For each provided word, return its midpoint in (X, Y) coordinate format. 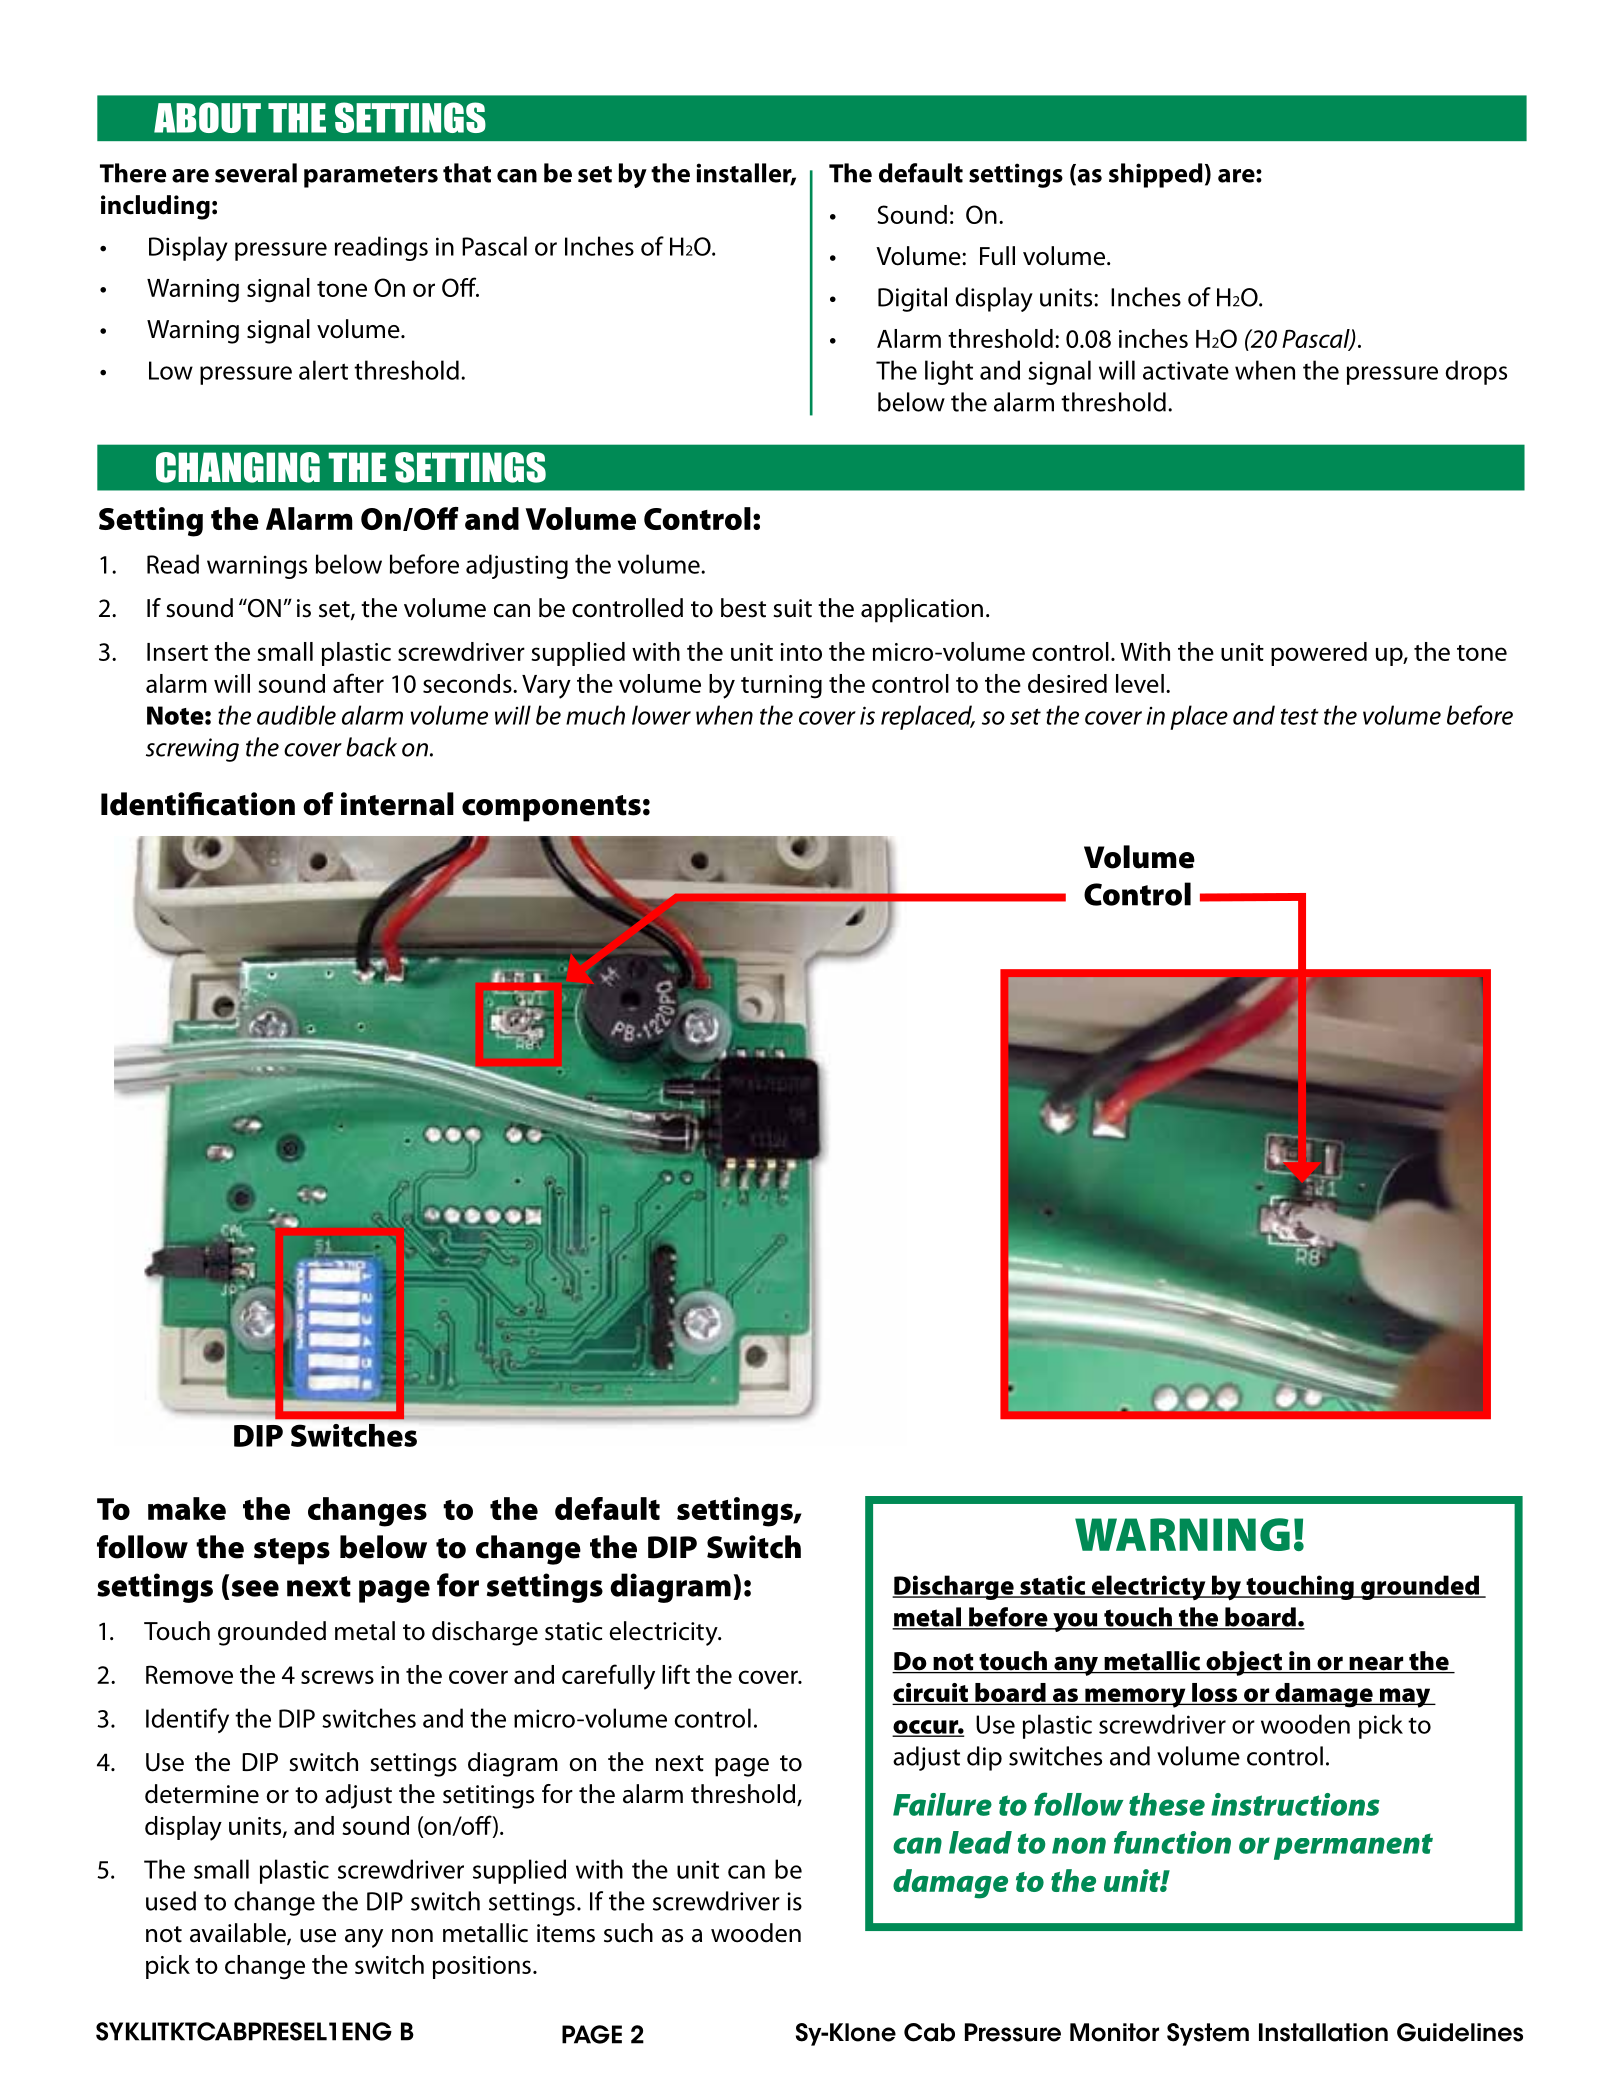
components (551, 808)
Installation (1323, 2032)
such (628, 1933)
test (1300, 716)
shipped (1156, 175)
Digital (912, 299)
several (256, 173)
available (239, 1934)
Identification (198, 804)
